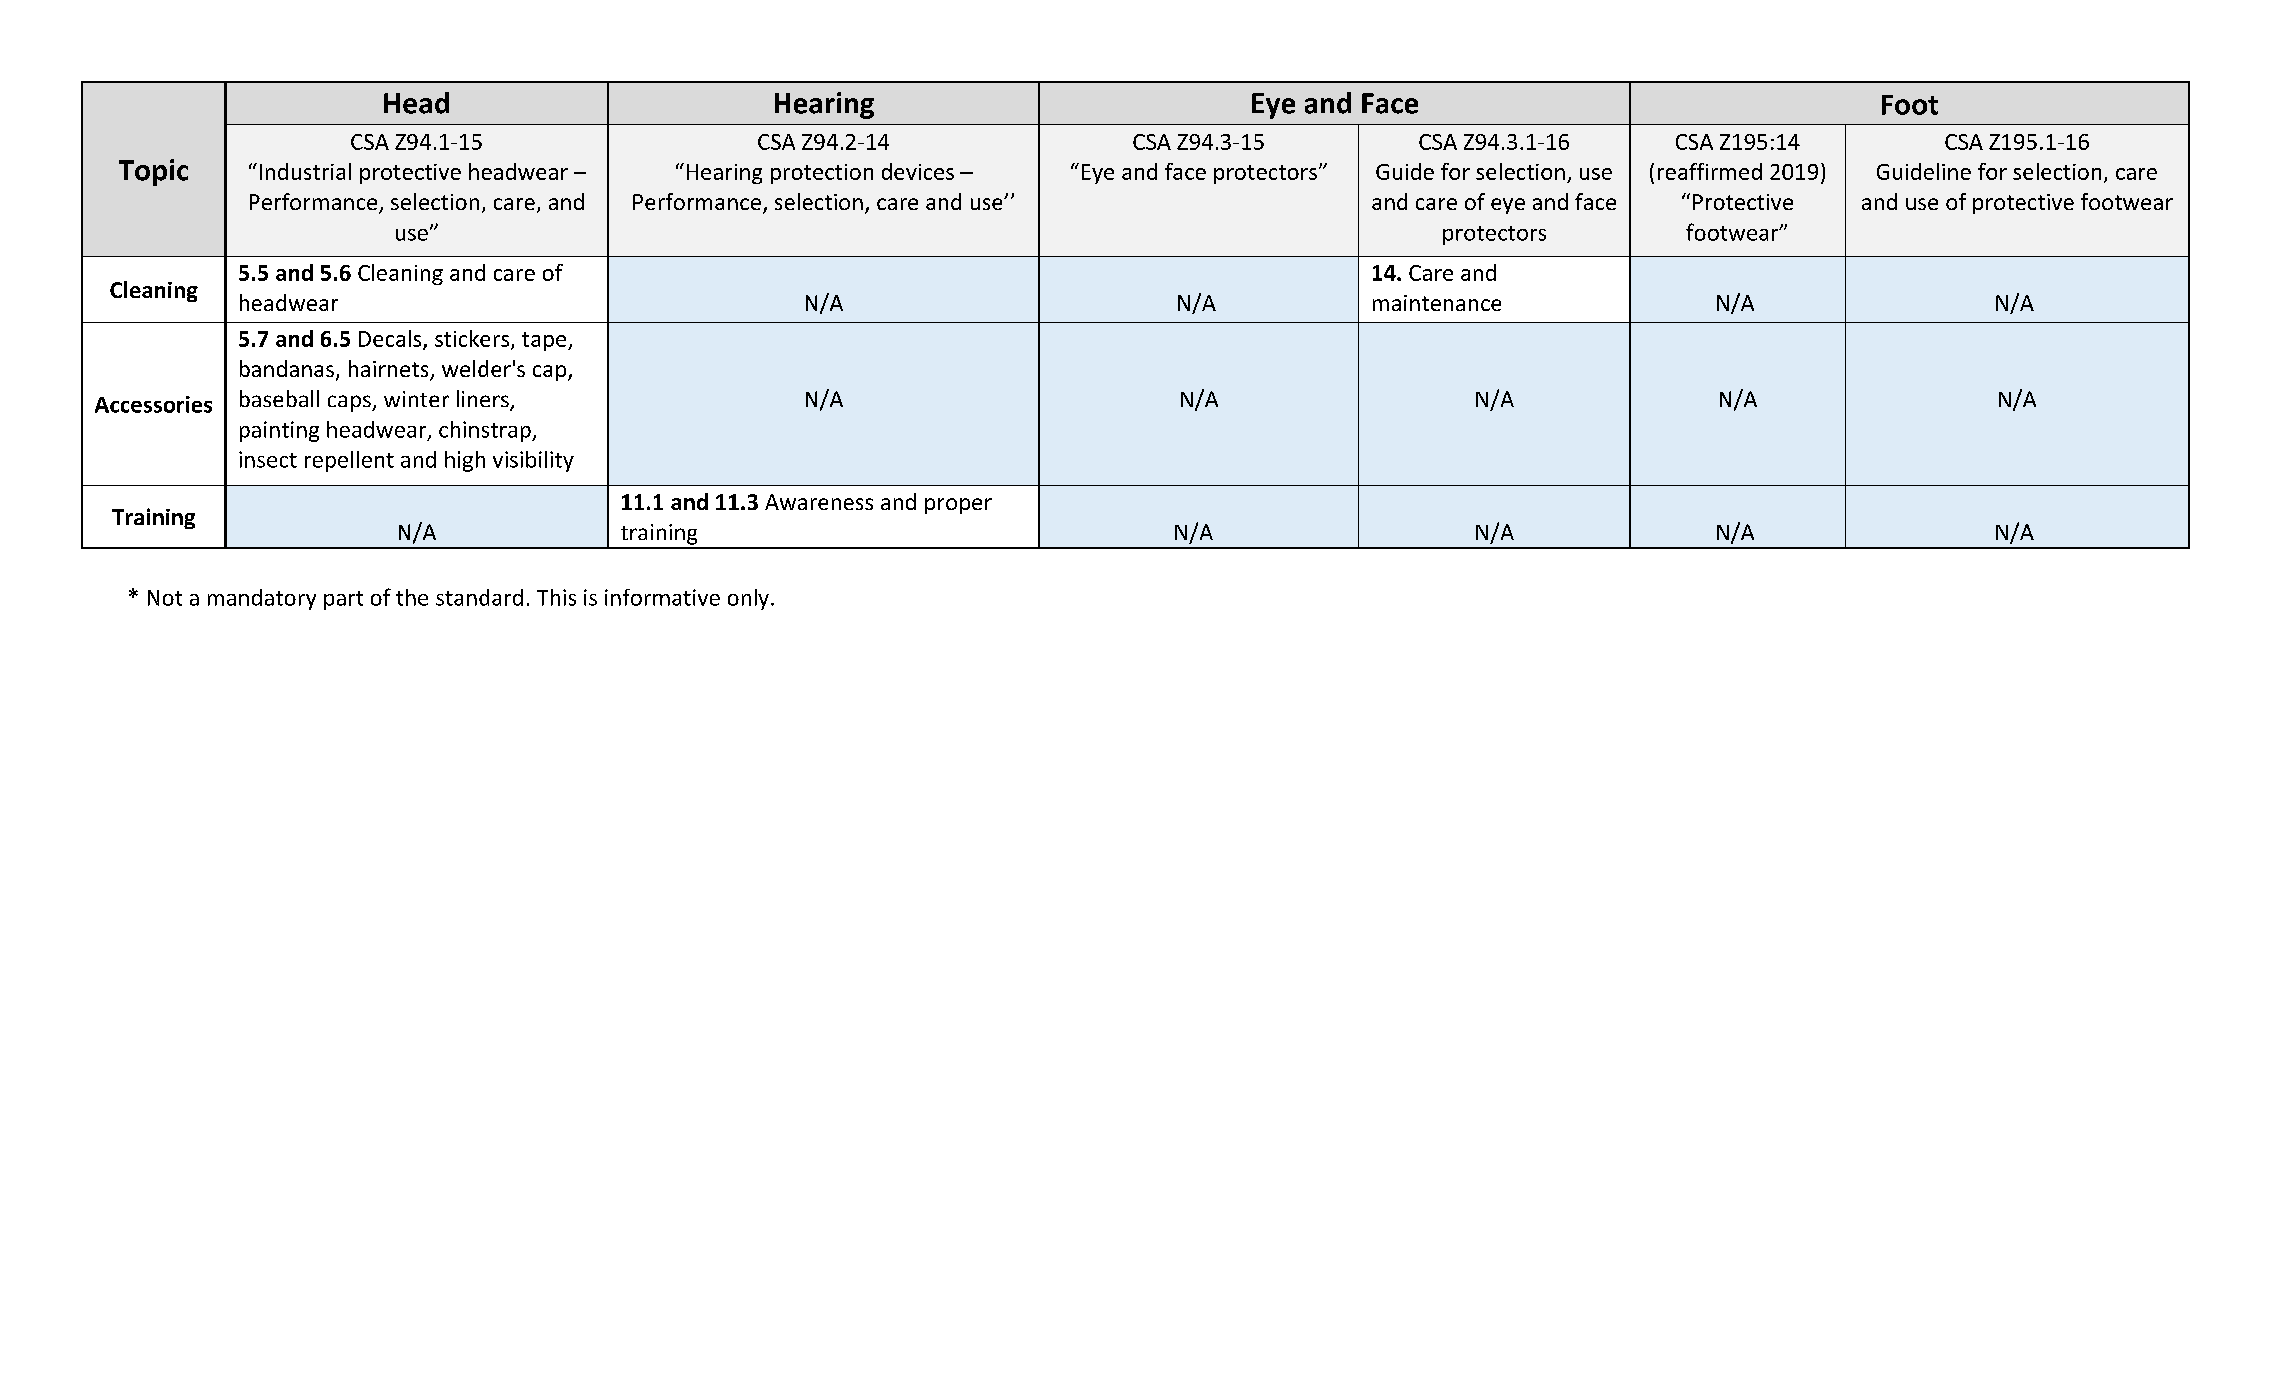  Describe the element at coordinates (819, 502) in the screenshot. I see `Awareness` at that location.
